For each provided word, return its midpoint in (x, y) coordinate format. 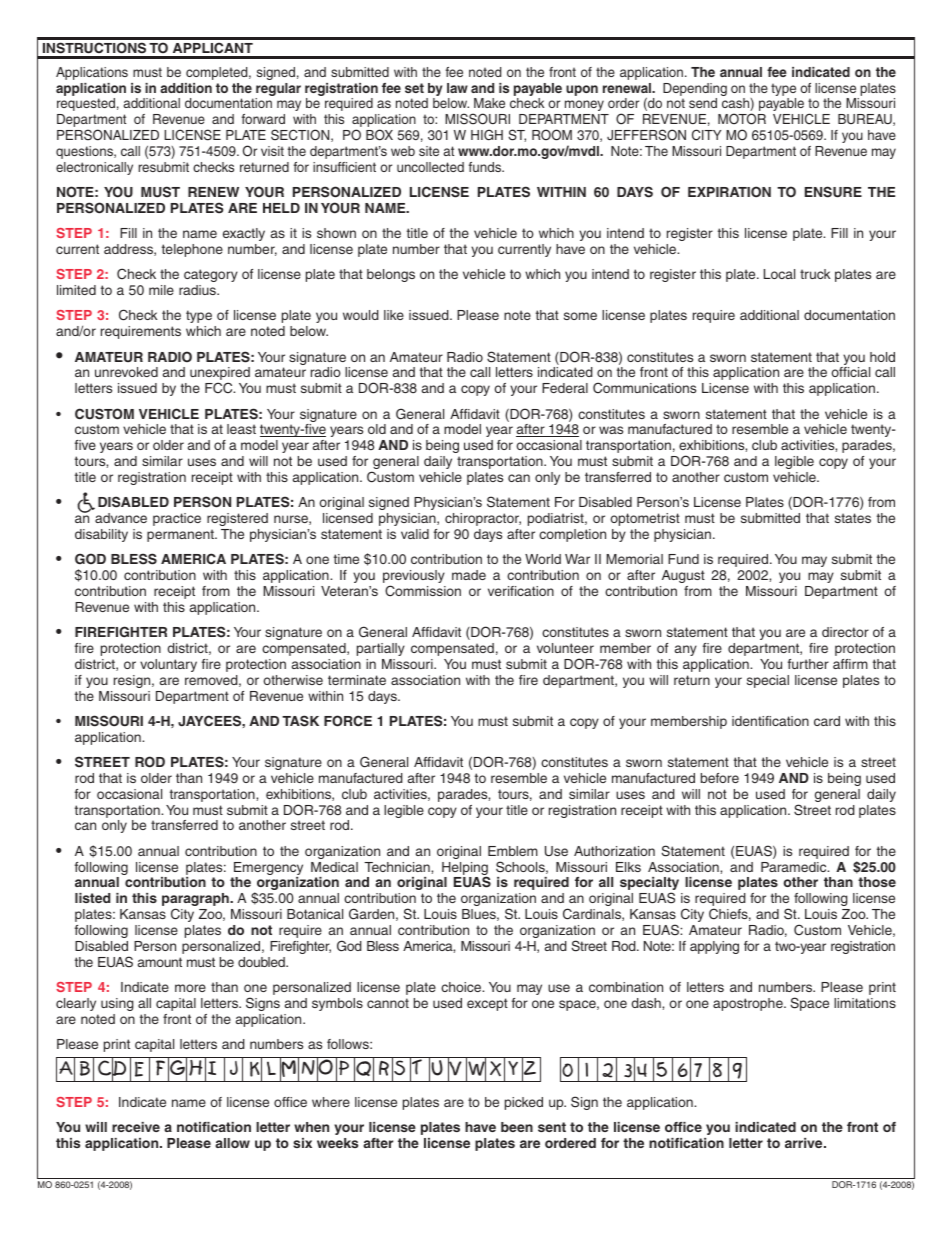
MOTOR (742, 119)
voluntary (168, 665)
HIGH (487, 135)
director (845, 632)
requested (86, 104)
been (517, 1127)
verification (521, 591)
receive (136, 1127)
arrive (805, 1143)
